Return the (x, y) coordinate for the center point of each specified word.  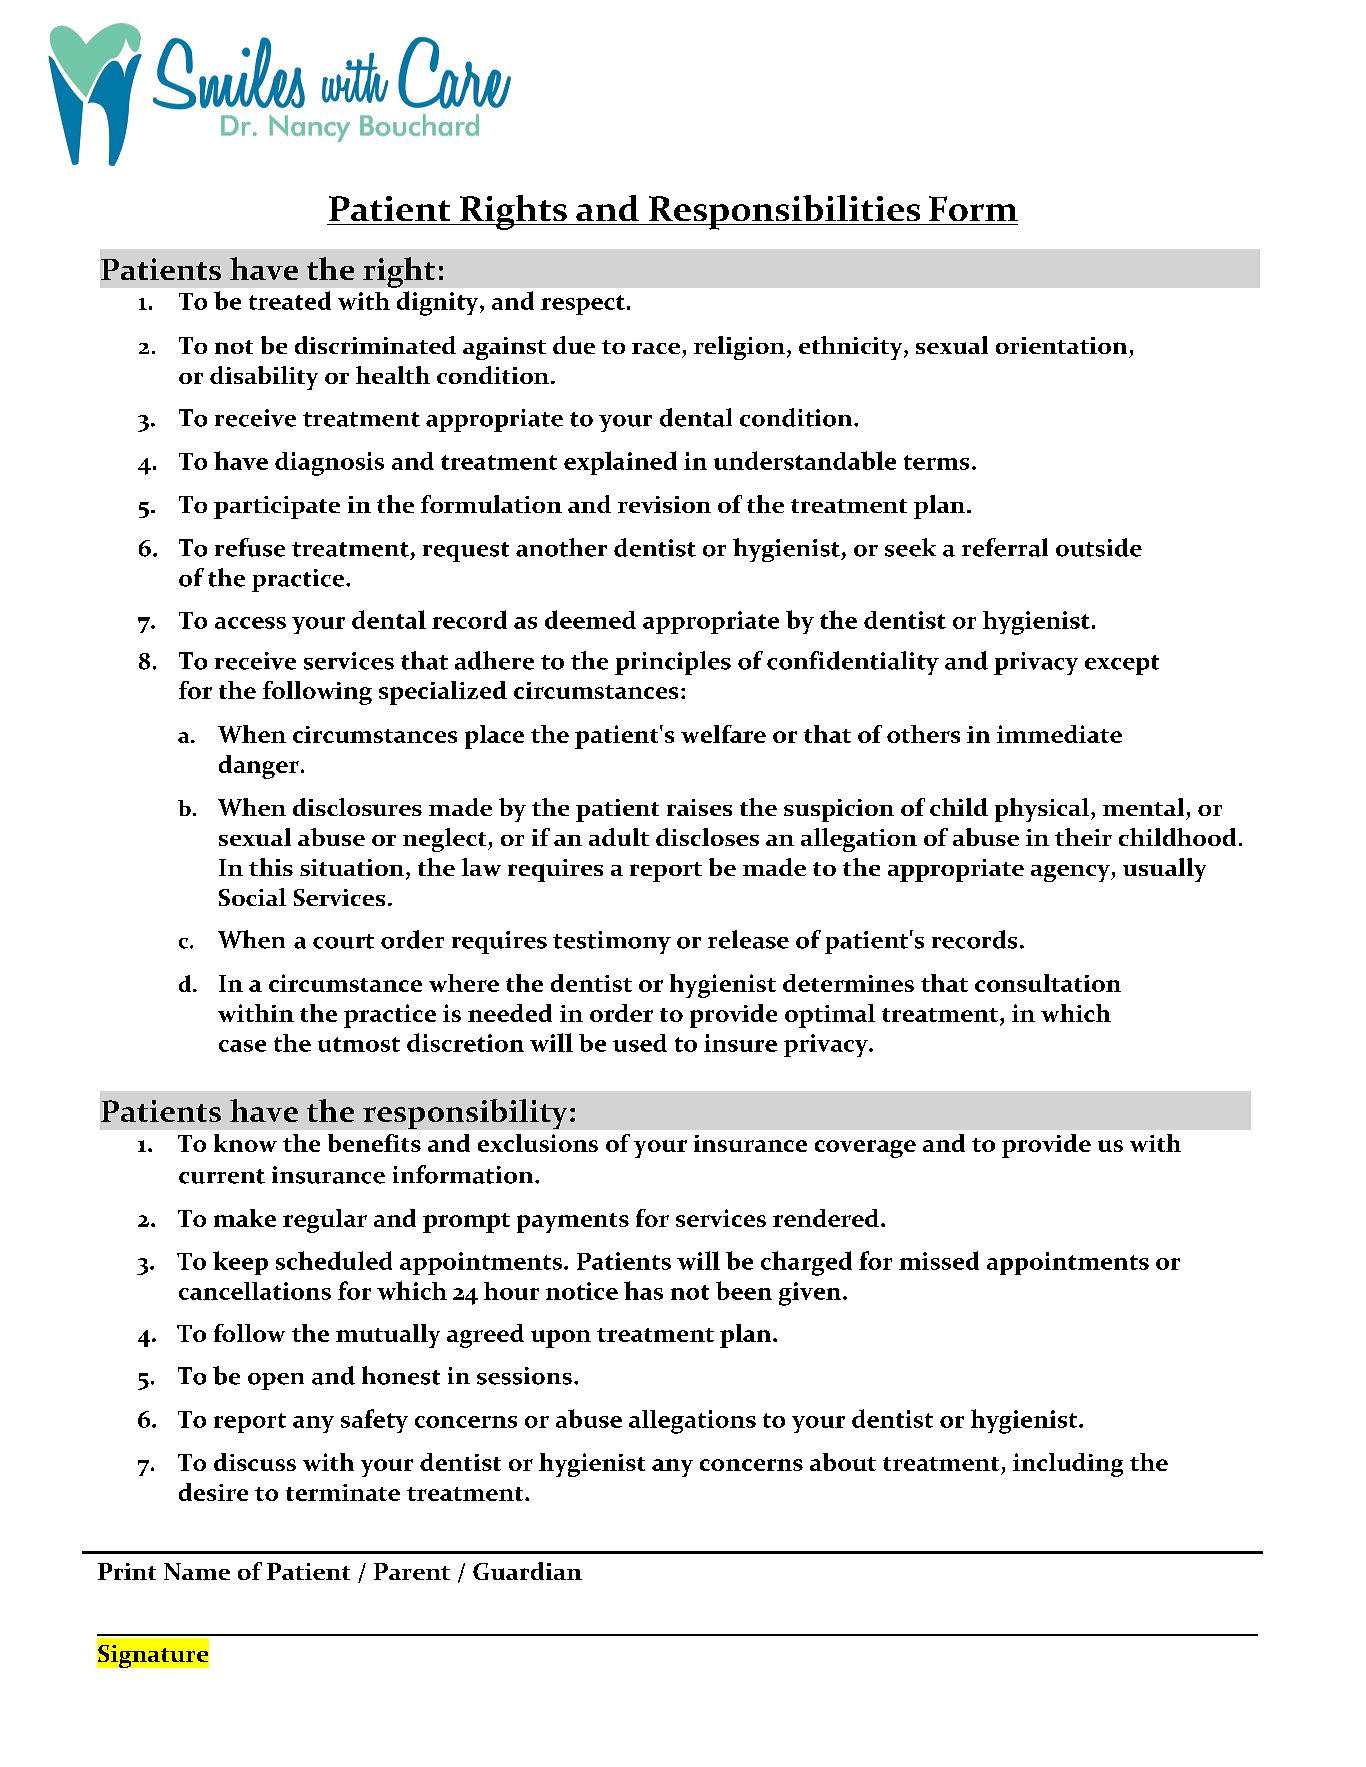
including (1068, 1465)
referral (1005, 547)
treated (290, 300)
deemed (590, 619)
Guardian (527, 1571)
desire (213, 1492)
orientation (1061, 345)
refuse (250, 547)
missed (939, 1260)
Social (252, 897)
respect (583, 305)
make (245, 1218)
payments (573, 1223)
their (1083, 837)
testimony (612, 942)
